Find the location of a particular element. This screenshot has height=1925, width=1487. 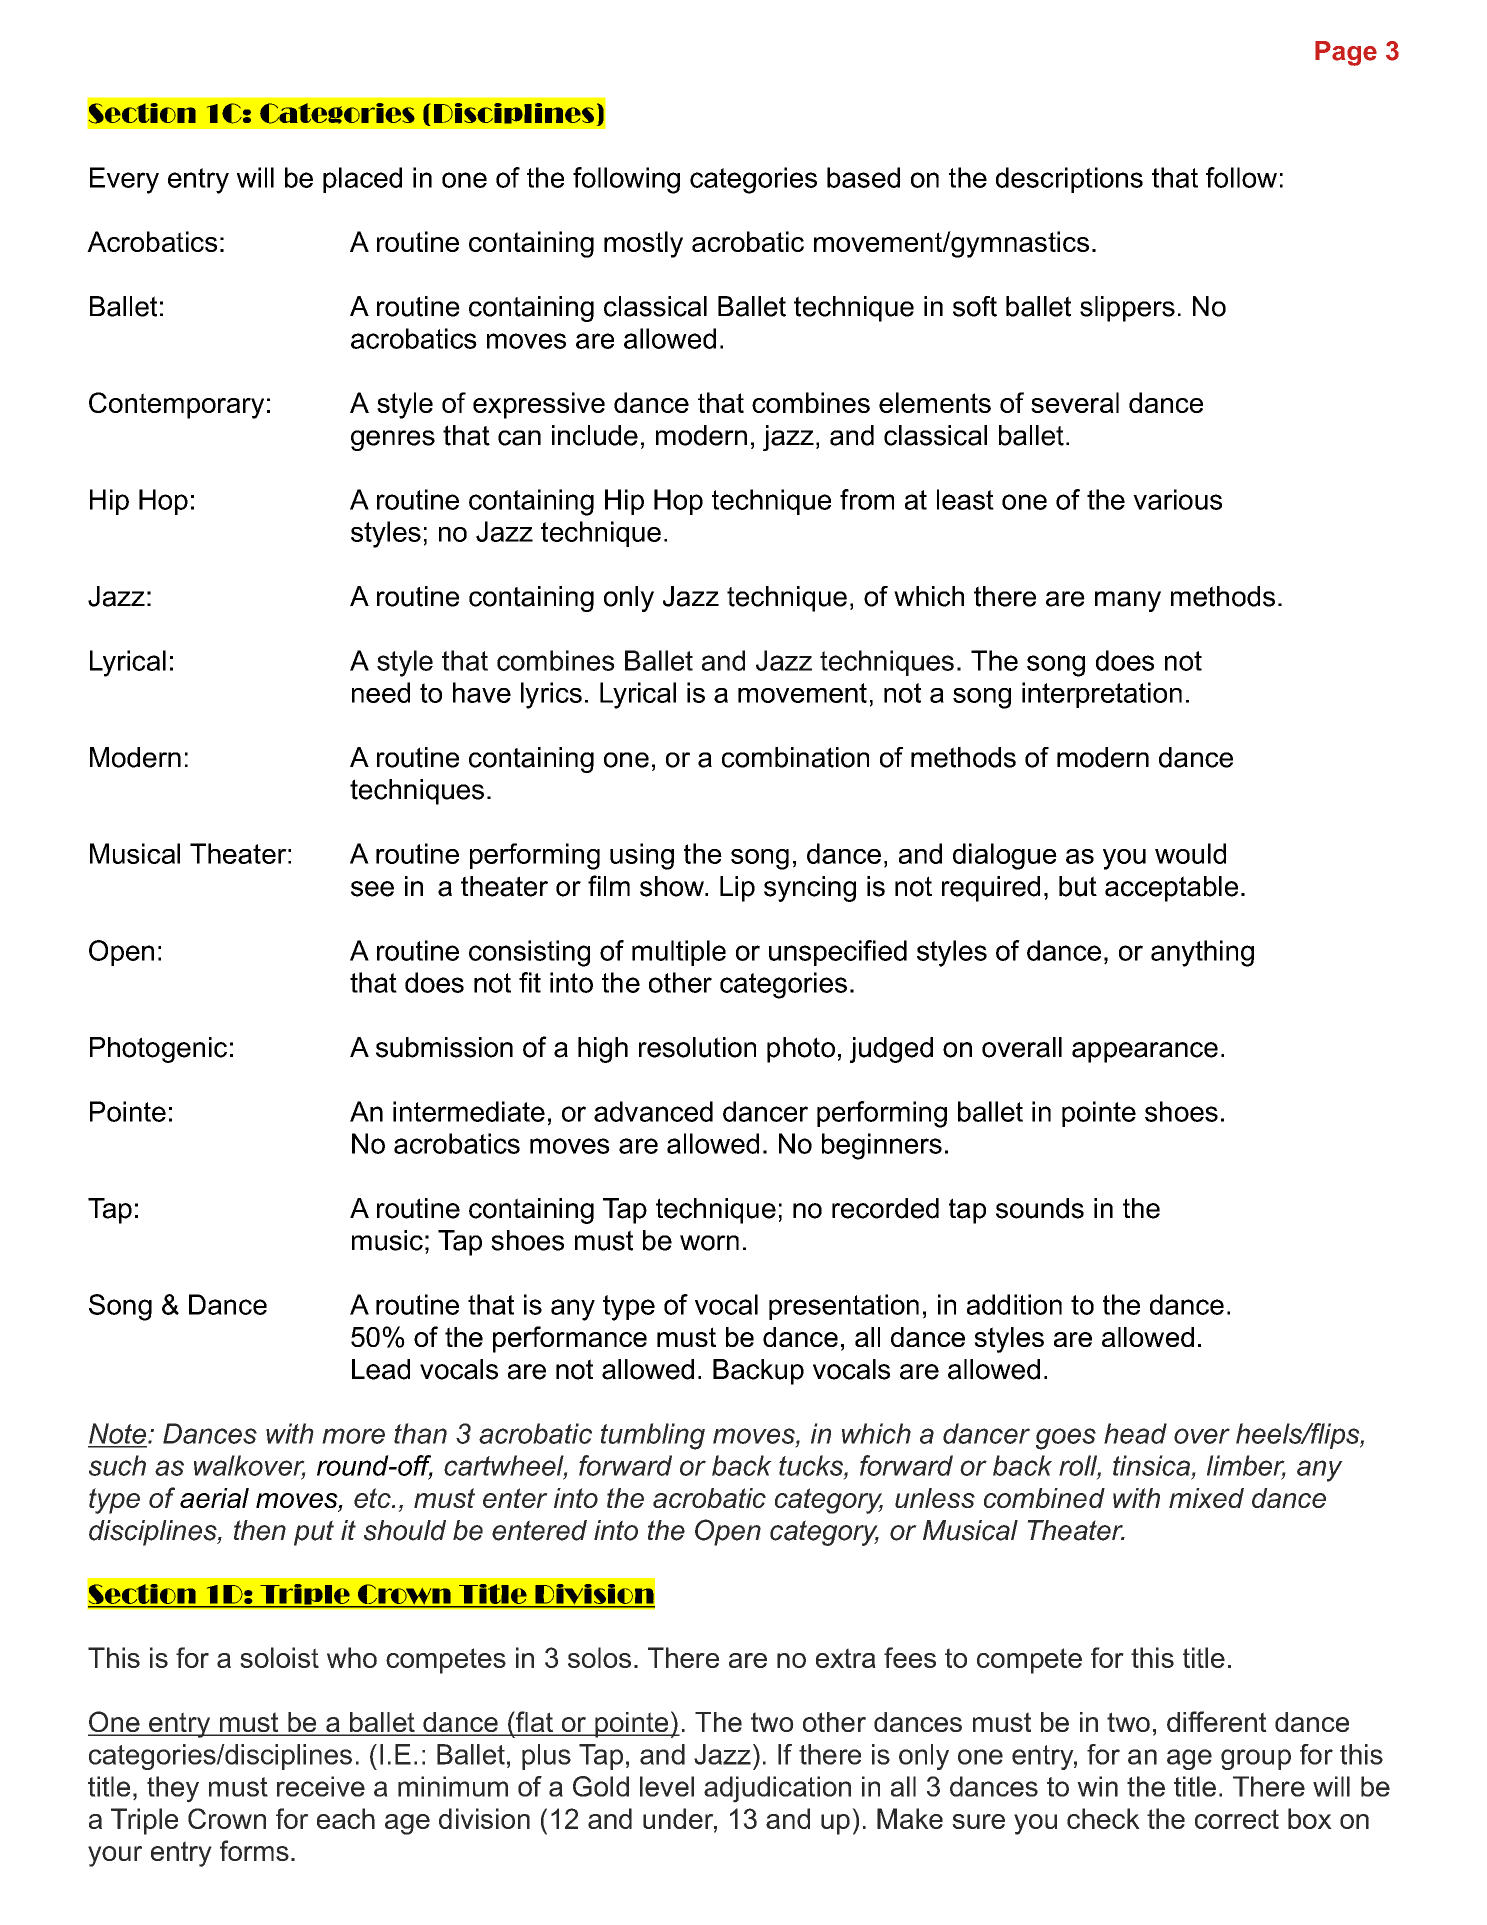

see is located at coordinates (372, 889).
